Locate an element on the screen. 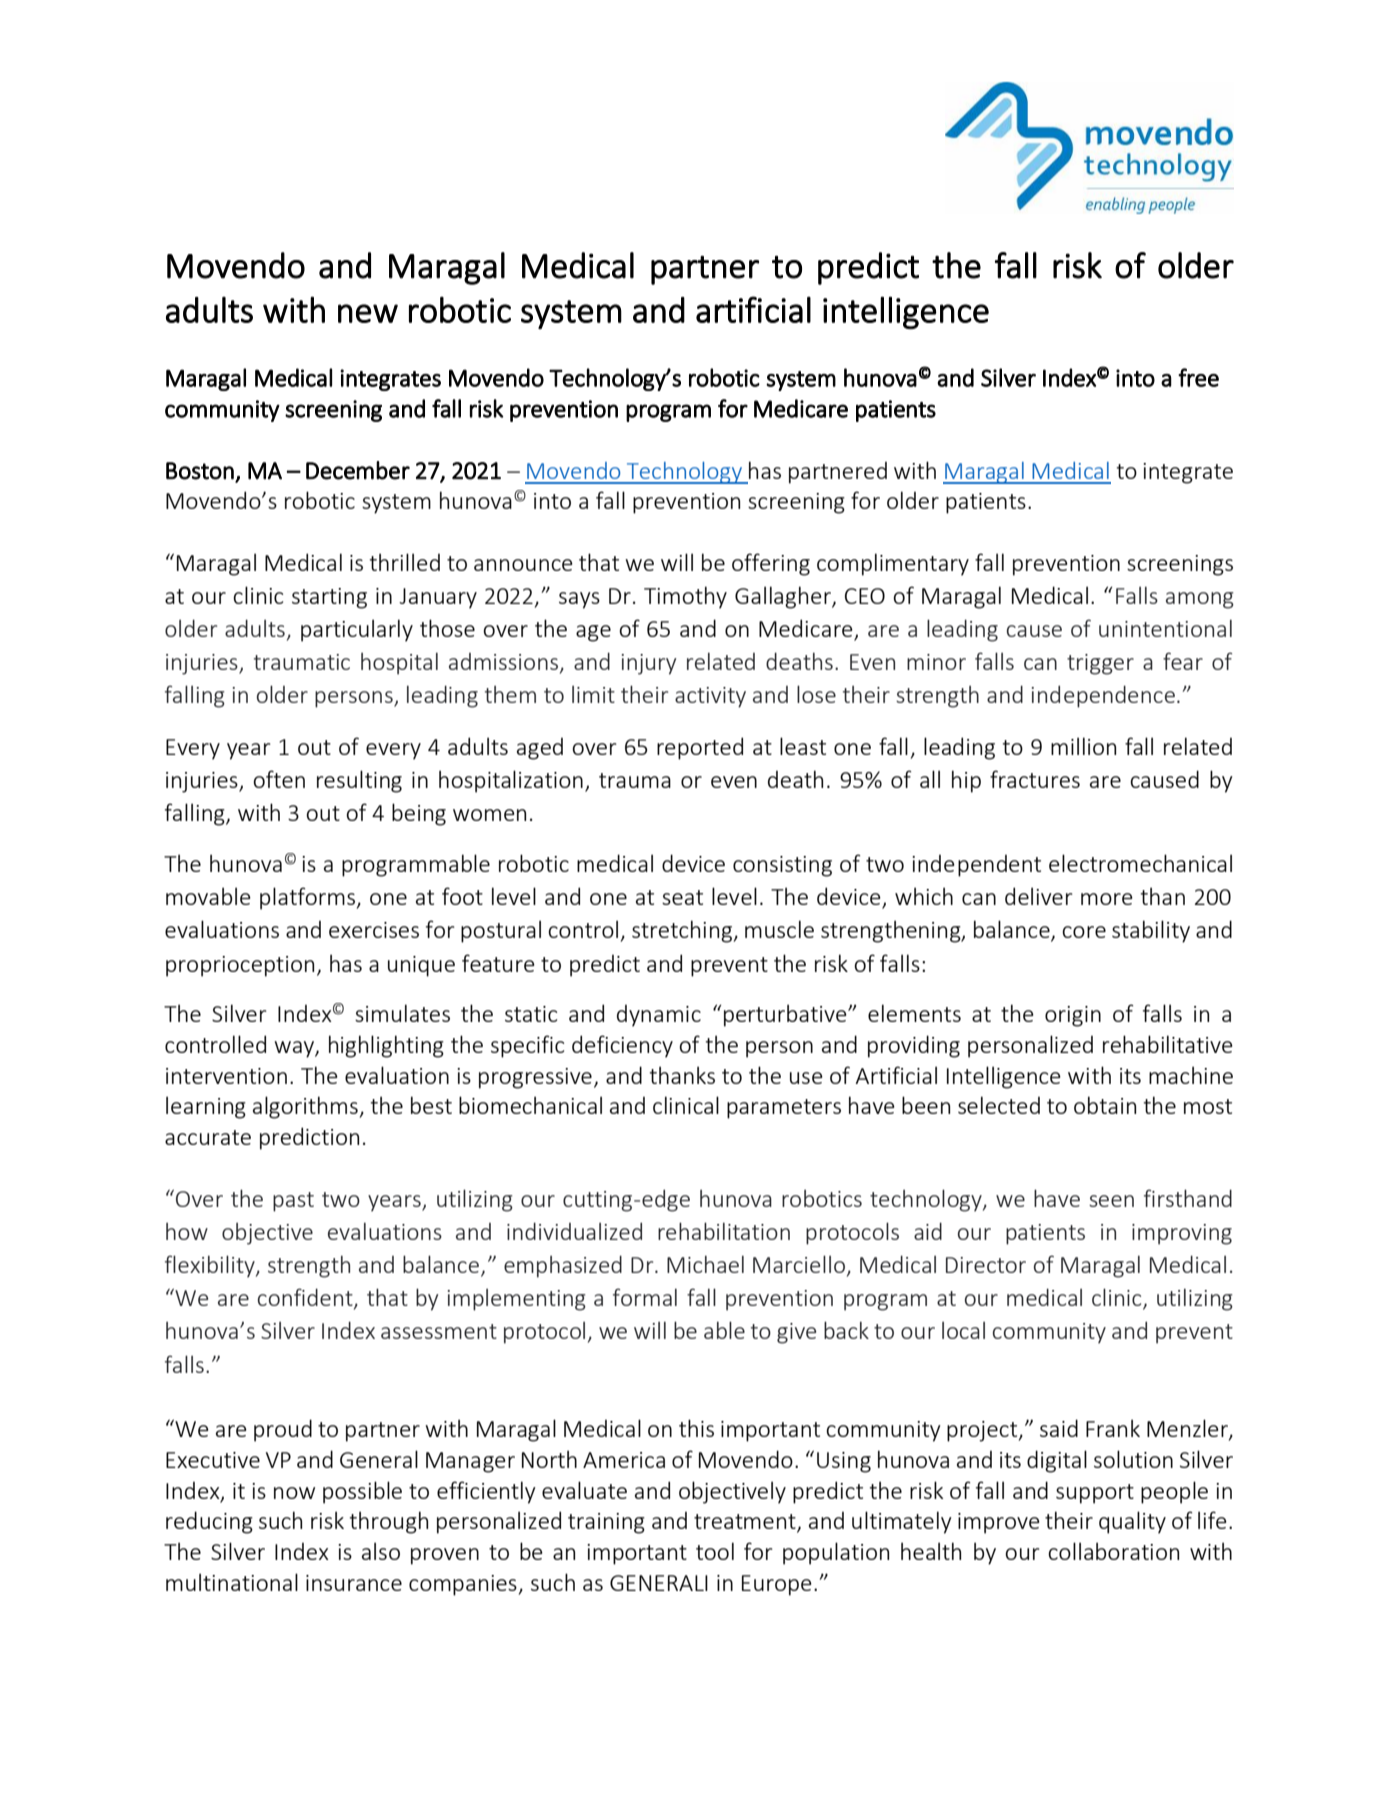 The image size is (1398, 1809). new is located at coordinates (368, 313).
